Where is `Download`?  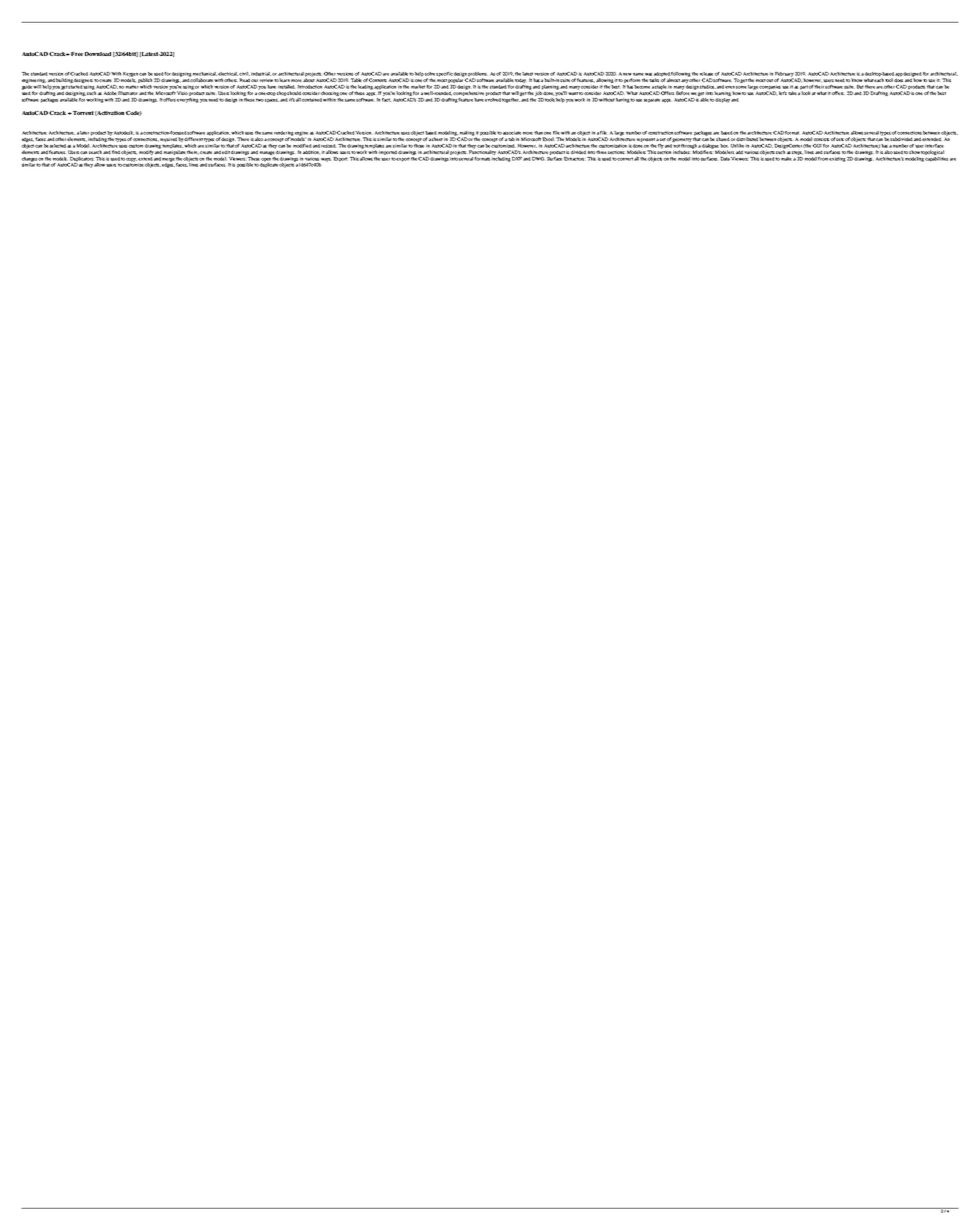 Download is located at coordinates (98, 54).
